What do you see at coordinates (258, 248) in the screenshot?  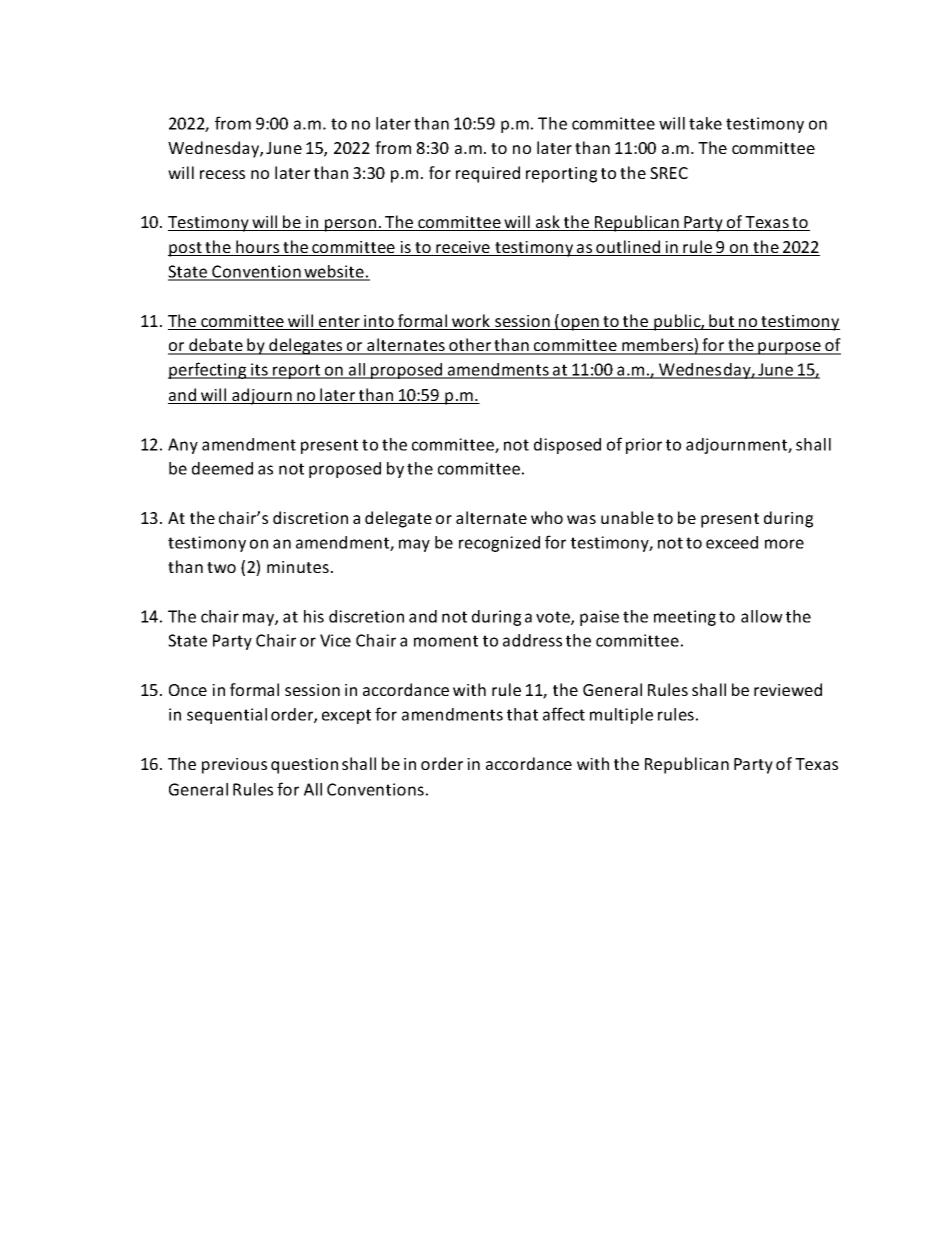 I see `hours` at bounding box center [258, 248].
